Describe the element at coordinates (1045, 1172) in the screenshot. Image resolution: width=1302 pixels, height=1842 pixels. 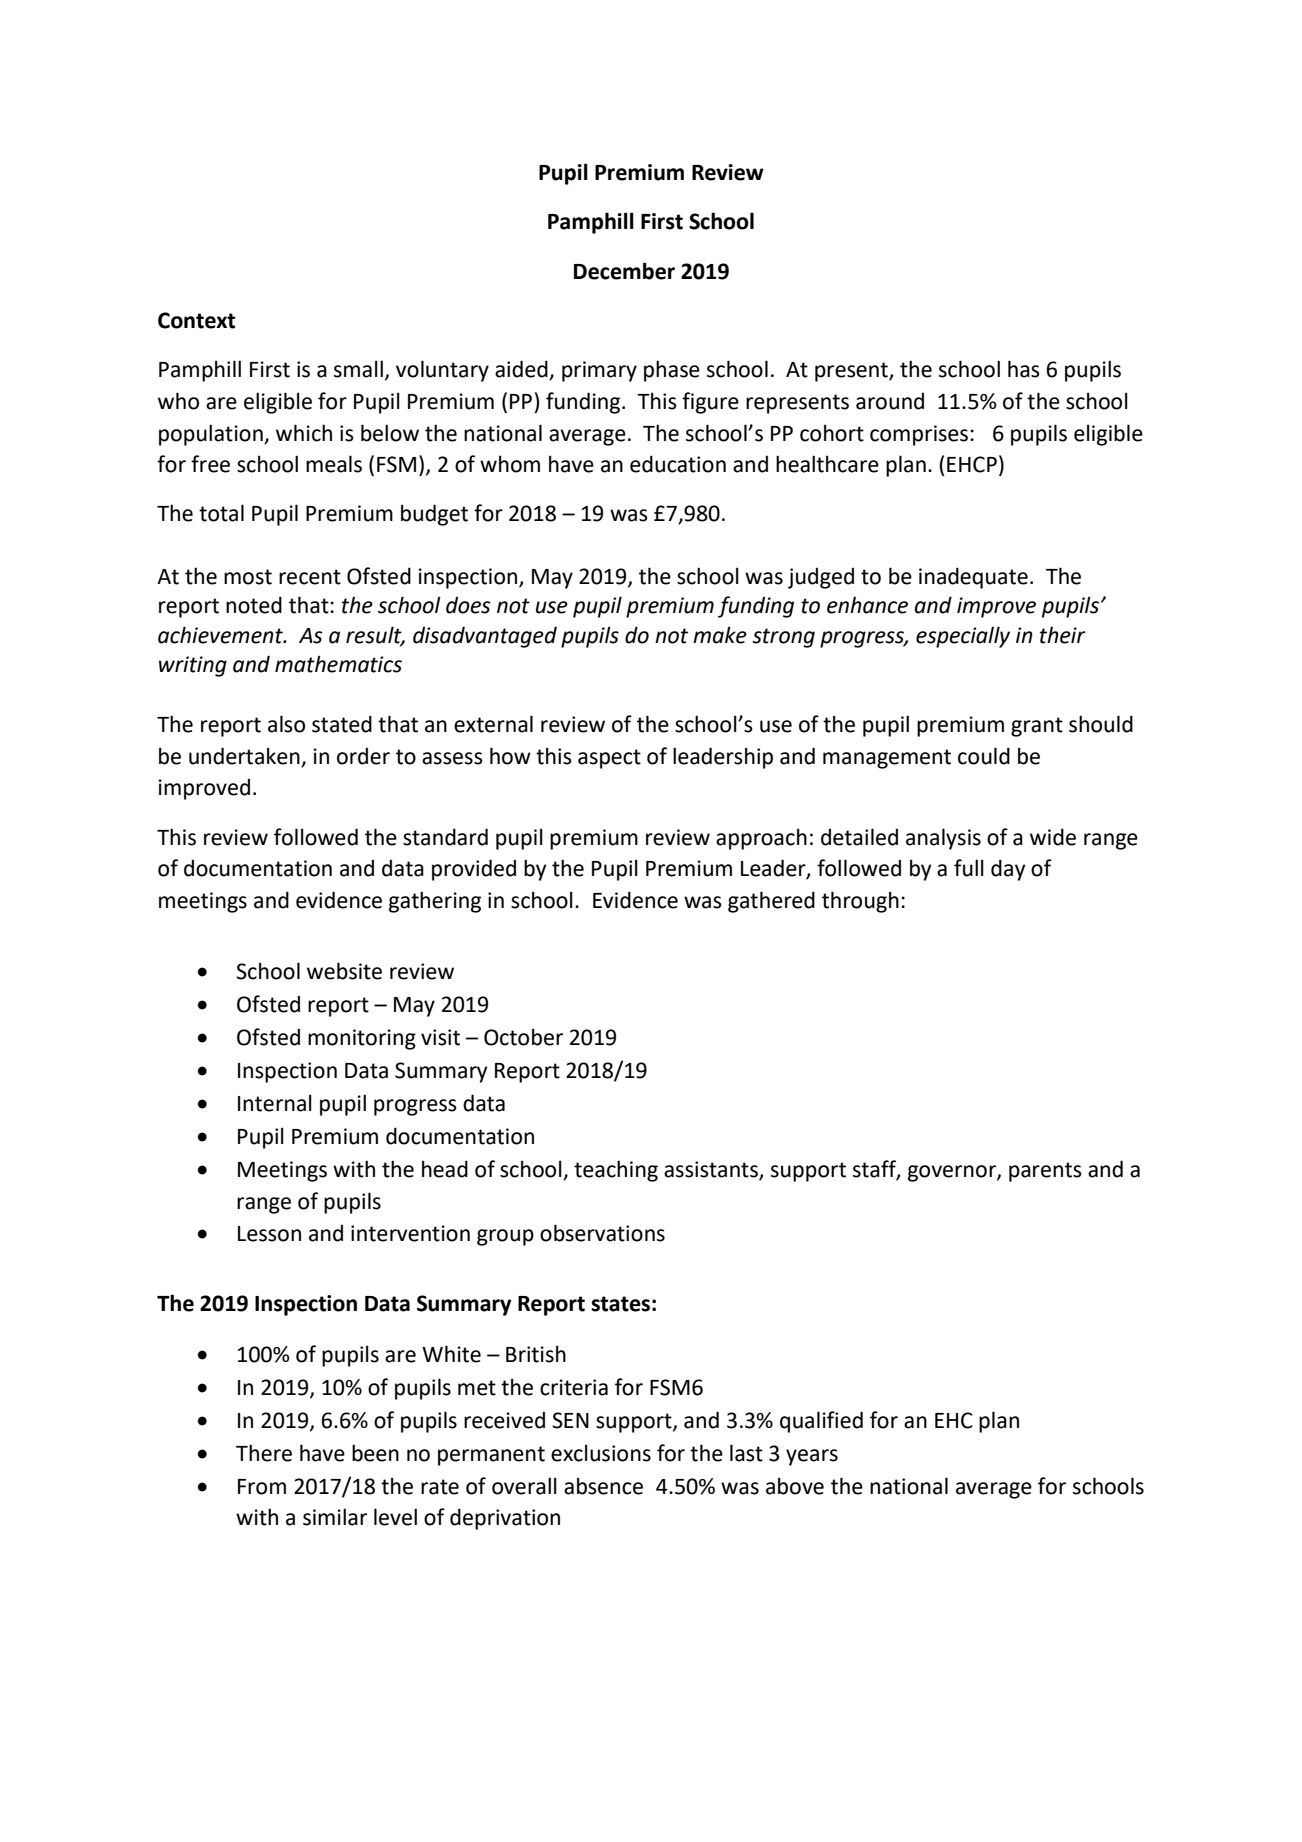
I see `parents` at that location.
